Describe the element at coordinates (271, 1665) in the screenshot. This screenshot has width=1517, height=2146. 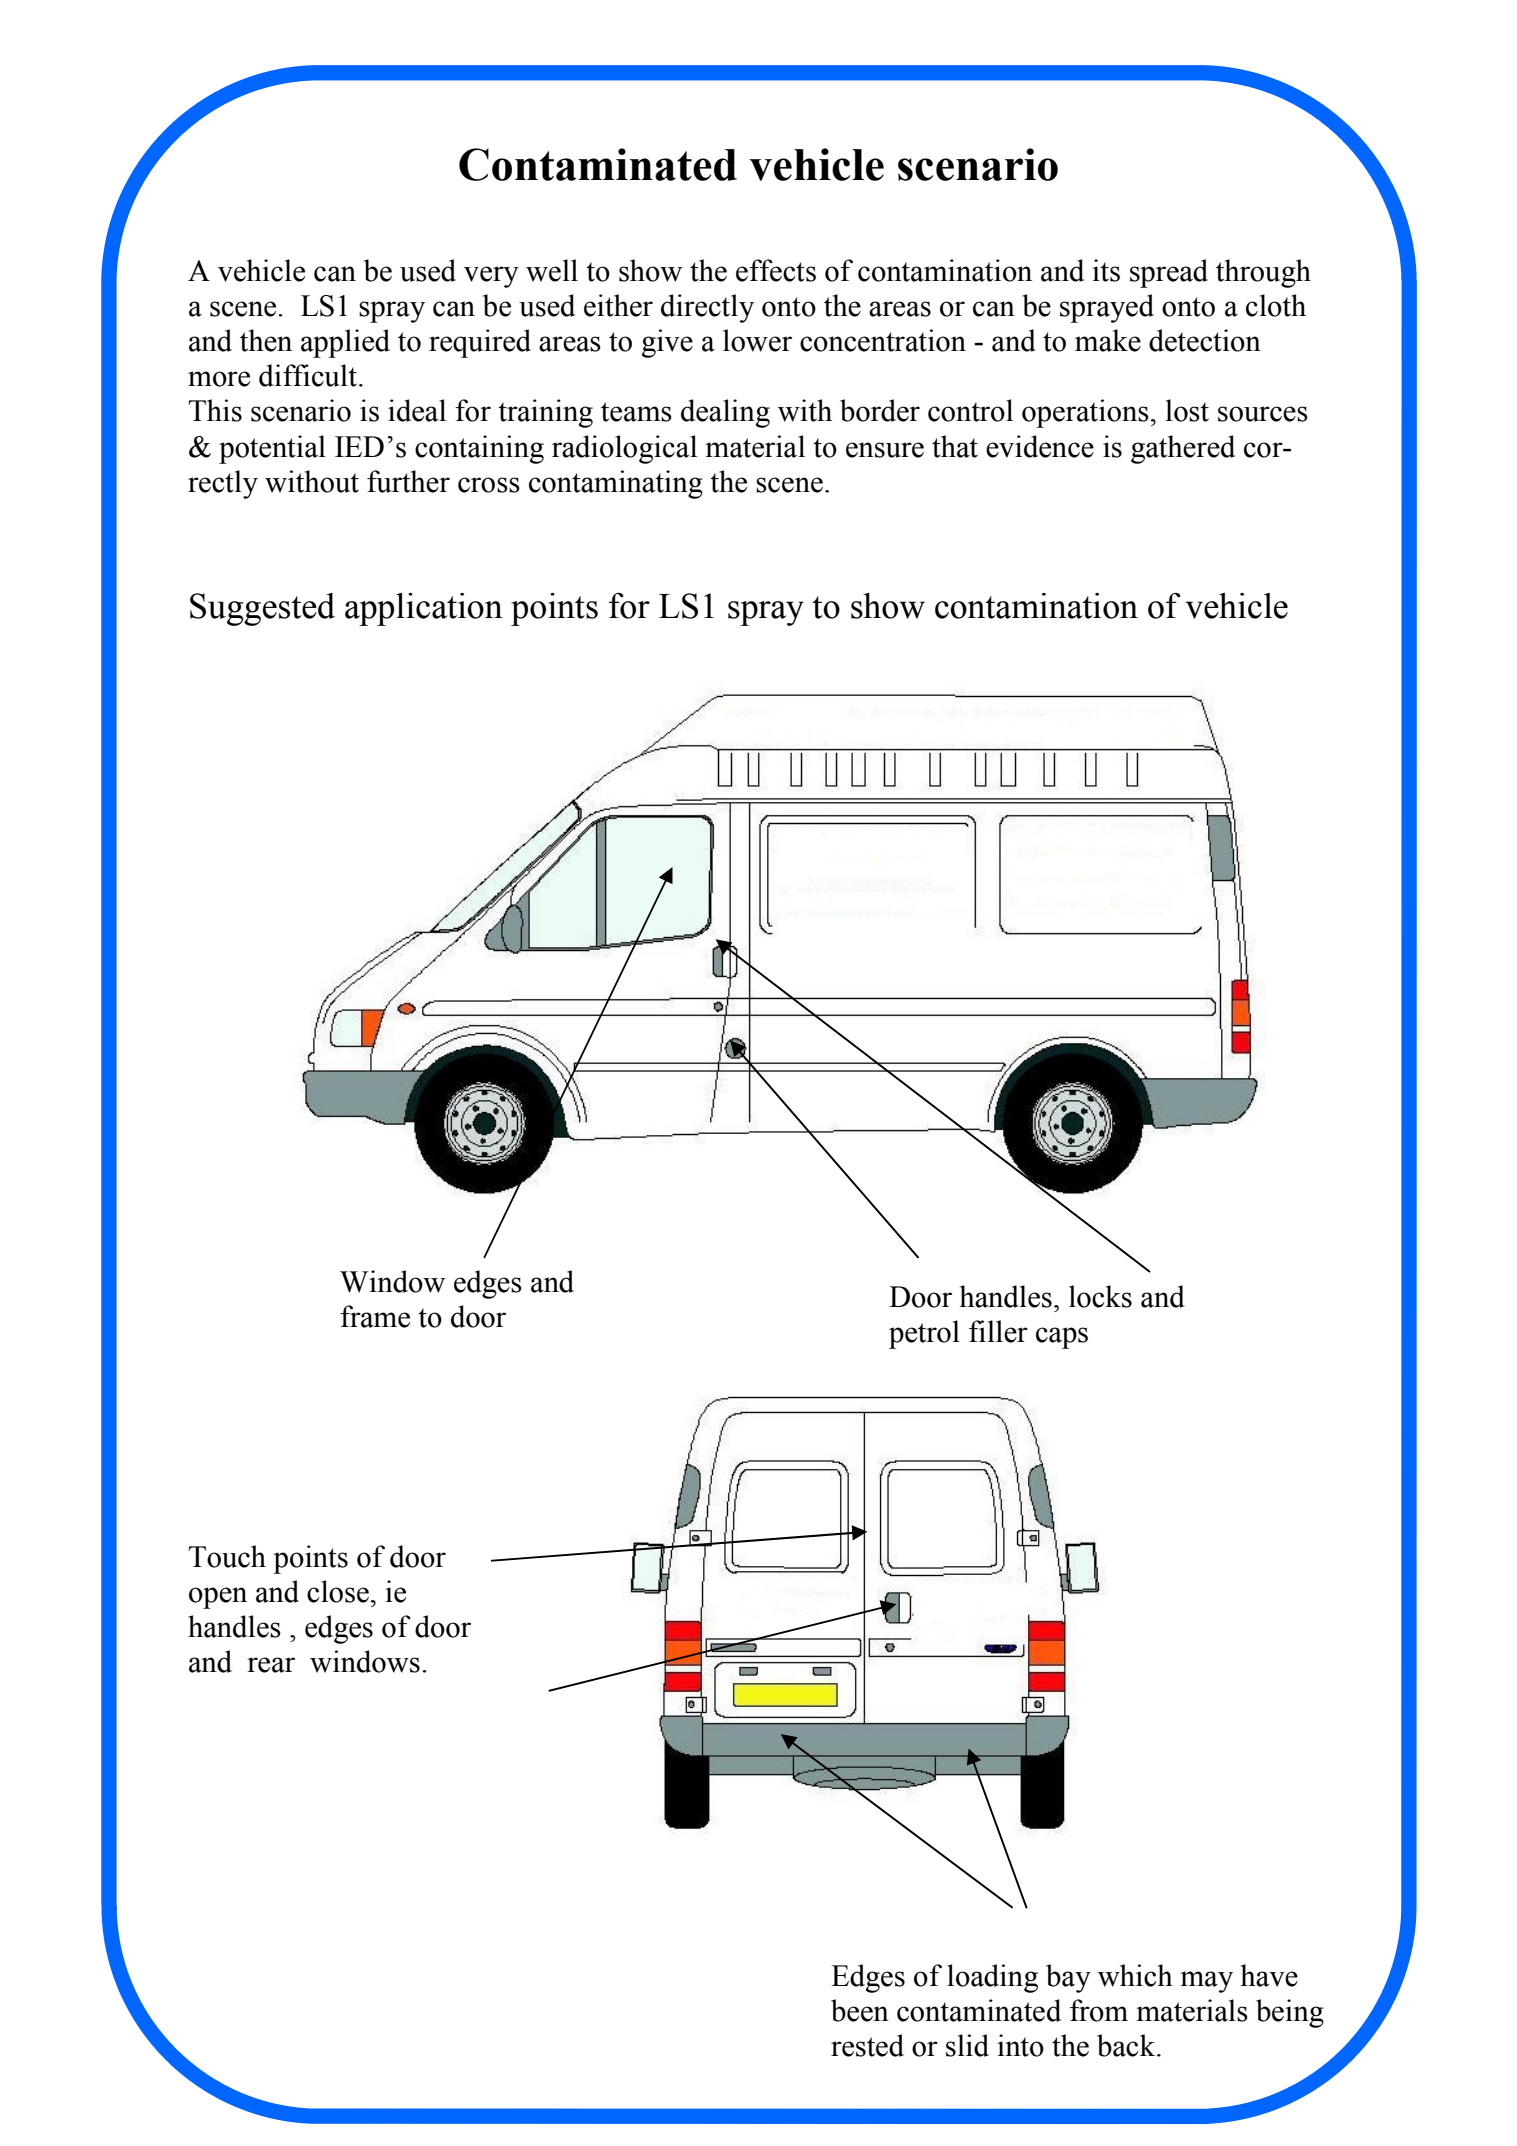
I see `rear` at that location.
